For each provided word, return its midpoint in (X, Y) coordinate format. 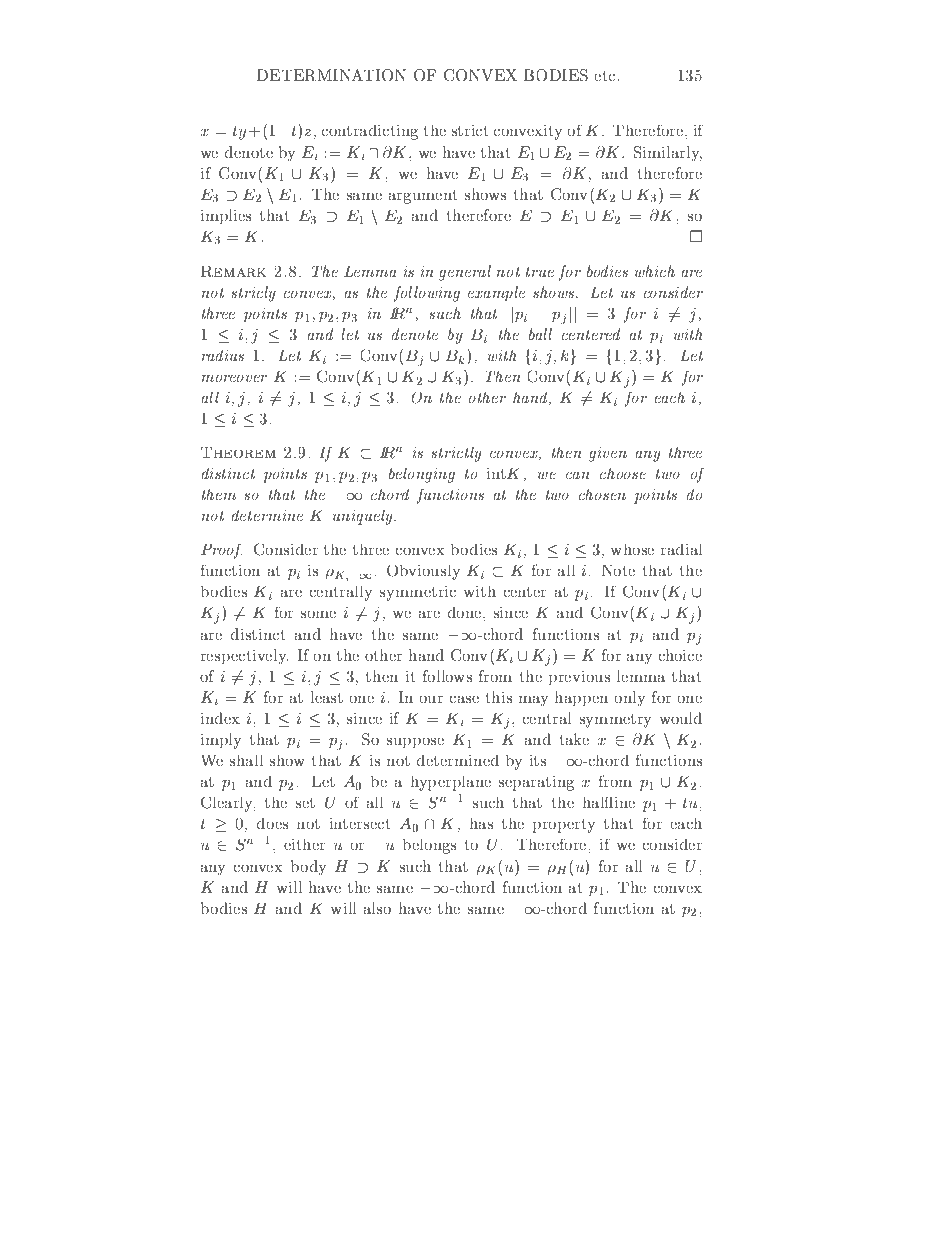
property (564, 826)
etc (606, 76)
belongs (429, 846)
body (308, 868)
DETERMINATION (331, 75)
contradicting (370, 132)
